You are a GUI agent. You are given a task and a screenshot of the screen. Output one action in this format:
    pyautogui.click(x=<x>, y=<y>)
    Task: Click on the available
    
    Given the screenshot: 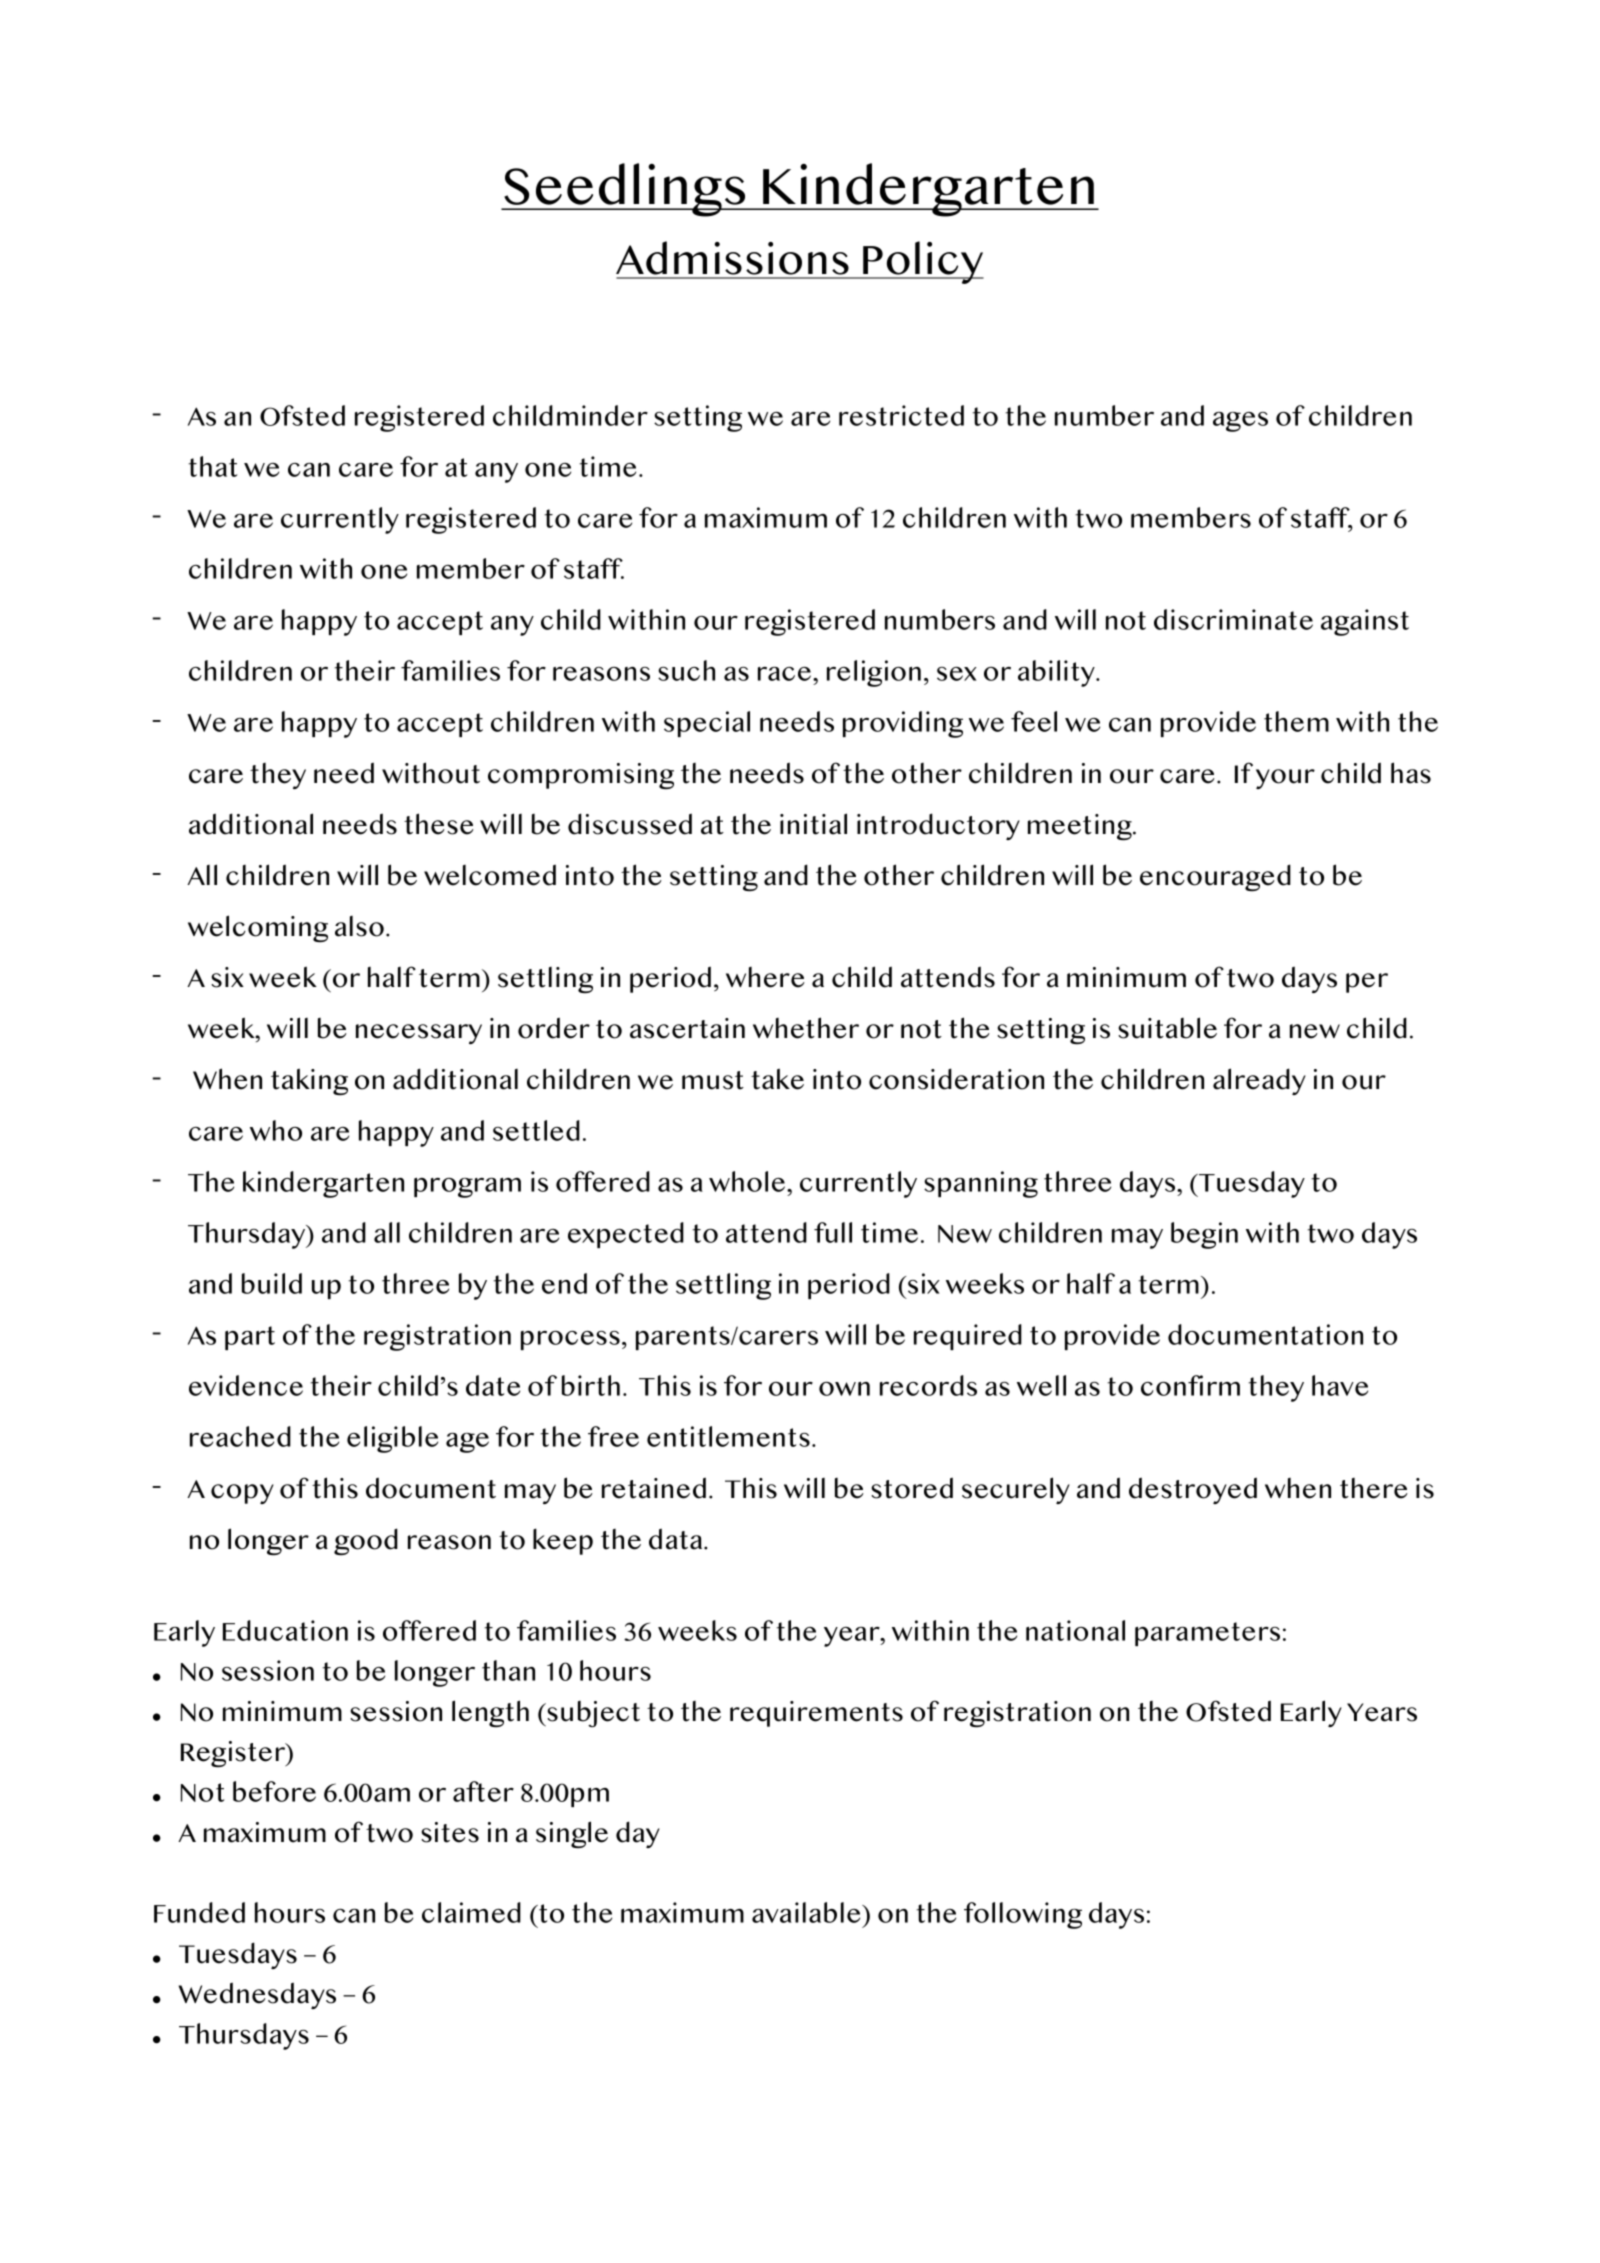 What is the action you would take?
    pyautogui.click(x=807, y=1912)
